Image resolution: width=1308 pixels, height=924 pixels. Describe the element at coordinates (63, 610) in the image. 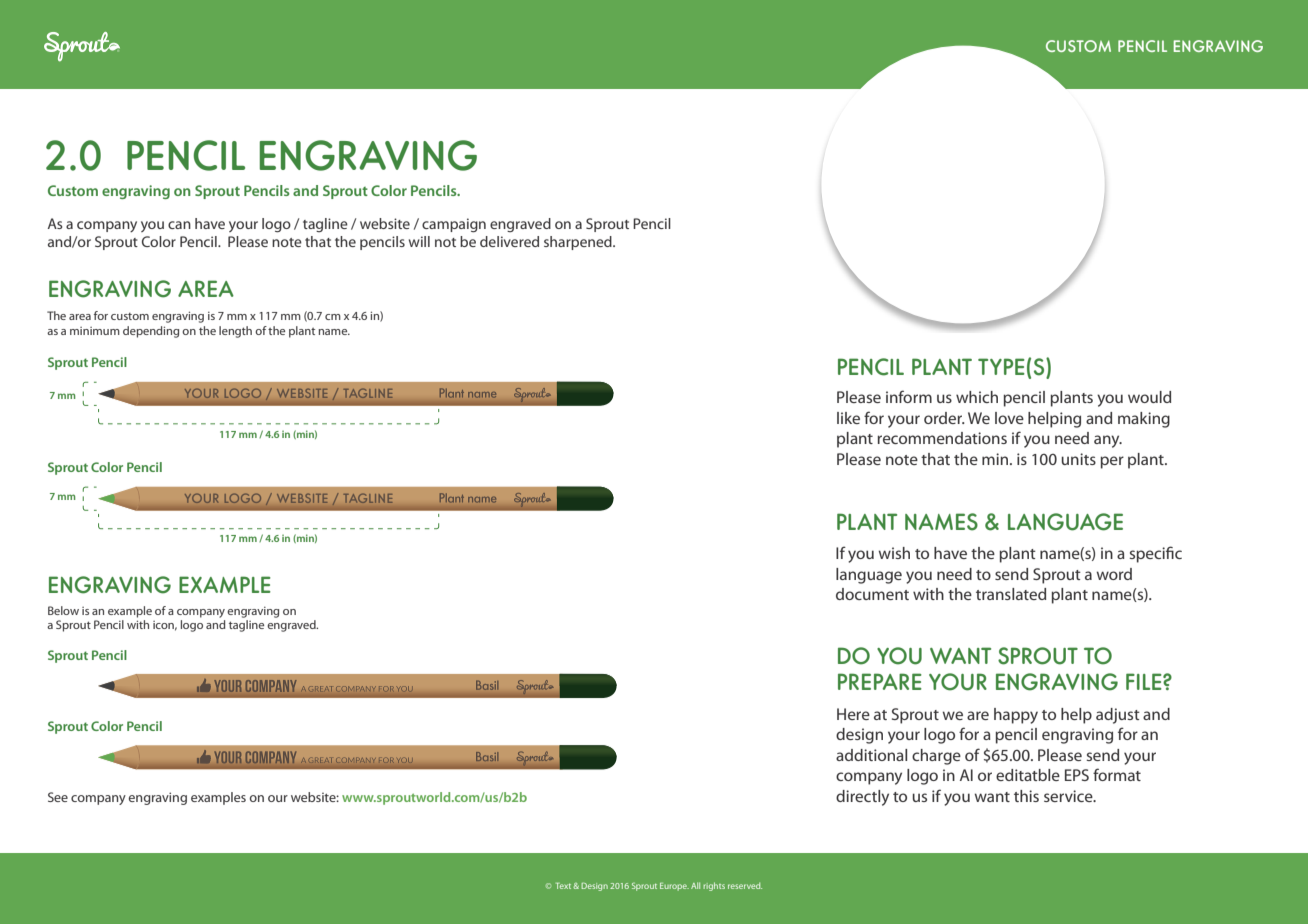

I see `Below` at that location.
